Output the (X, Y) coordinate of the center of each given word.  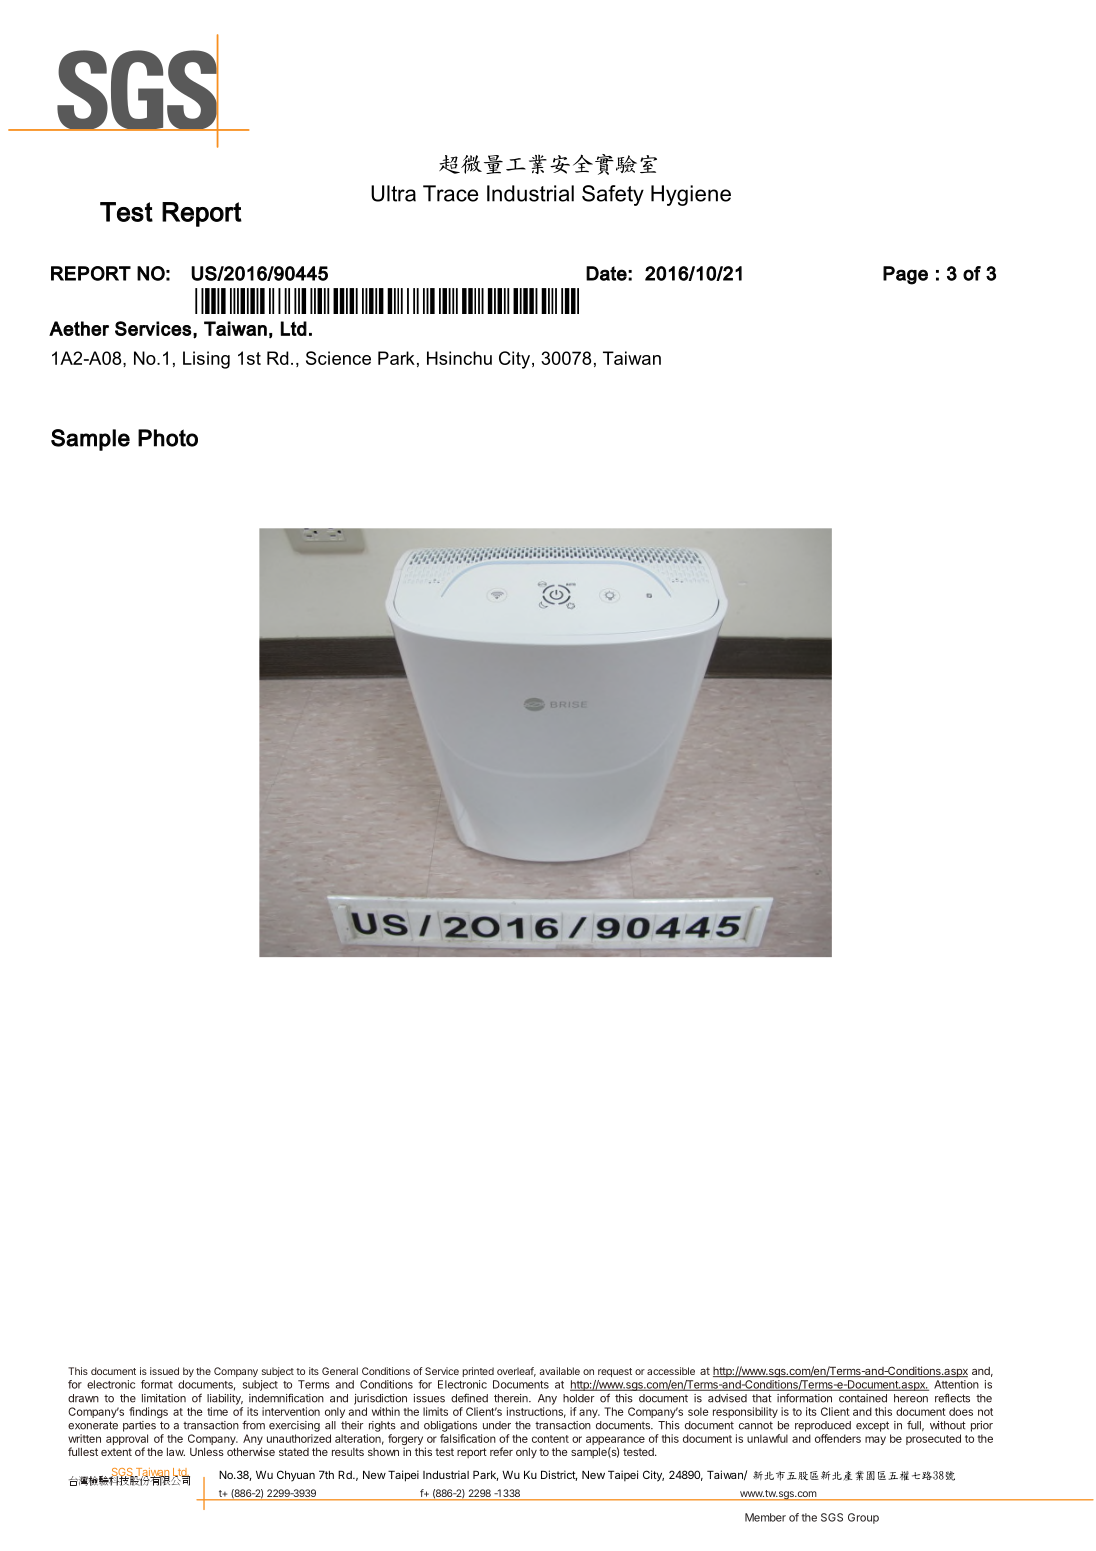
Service (442, 1371)
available (559, 1371)
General (340, 1371)
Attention (956, 1384)
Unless (207, 1452)
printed (478, 1372)
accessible (671, 1371)
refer (501, 1451)
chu (477, 358)
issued (164, 1371)
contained (863, 1398)
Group (863, 1518)
